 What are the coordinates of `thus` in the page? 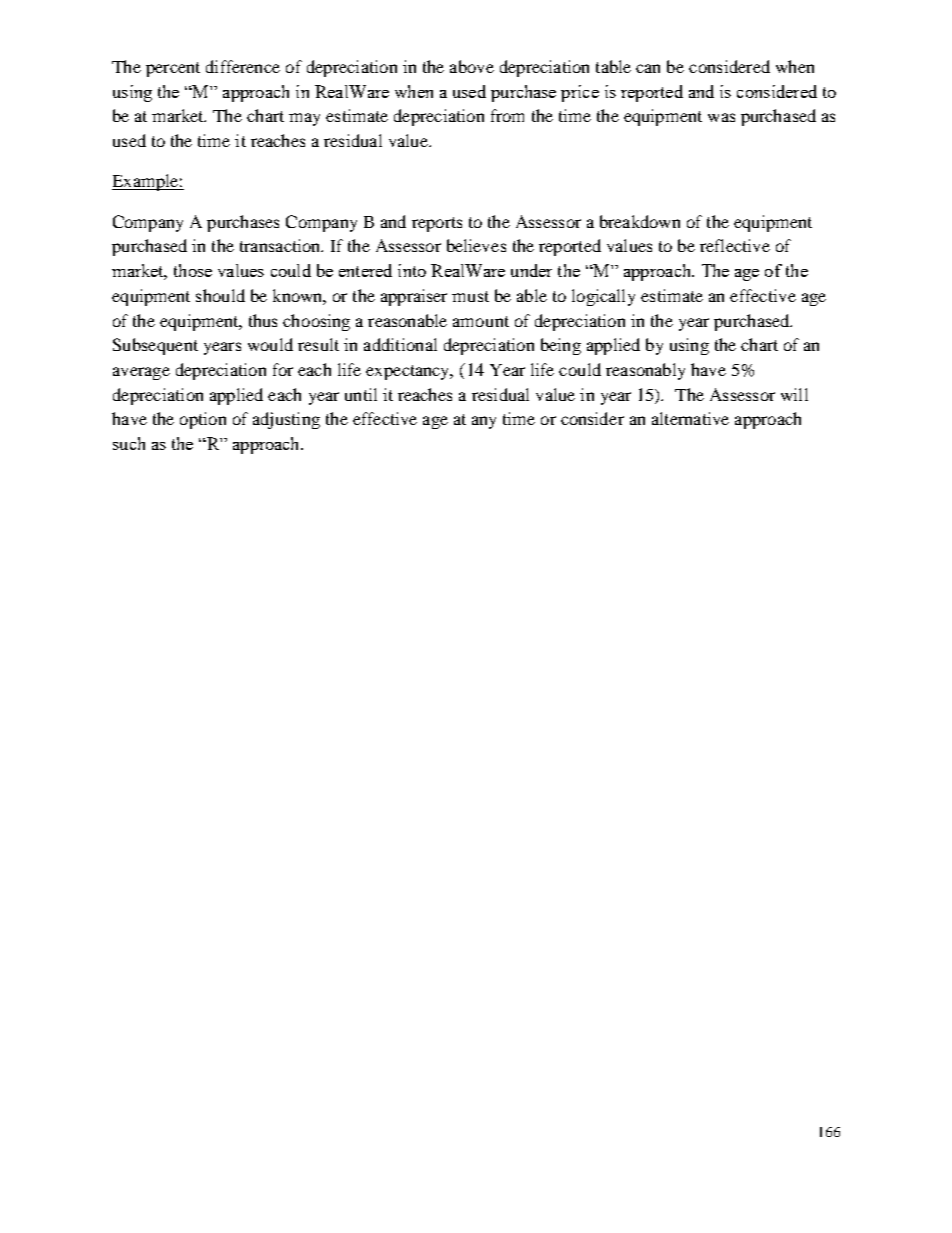 It's located at (263, 320).
